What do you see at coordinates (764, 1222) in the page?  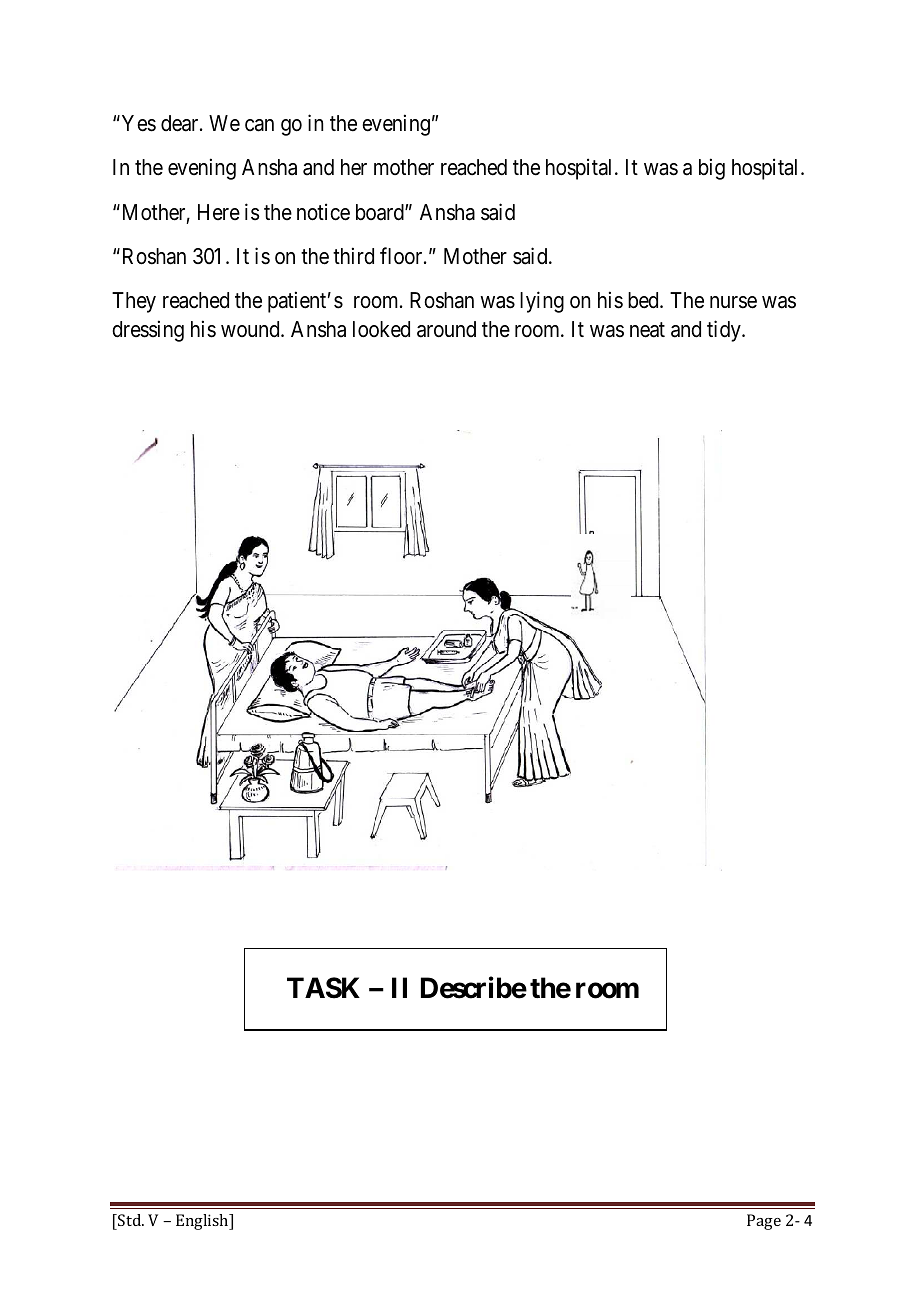 I see `Page` at bounding box center [764, 1222].
